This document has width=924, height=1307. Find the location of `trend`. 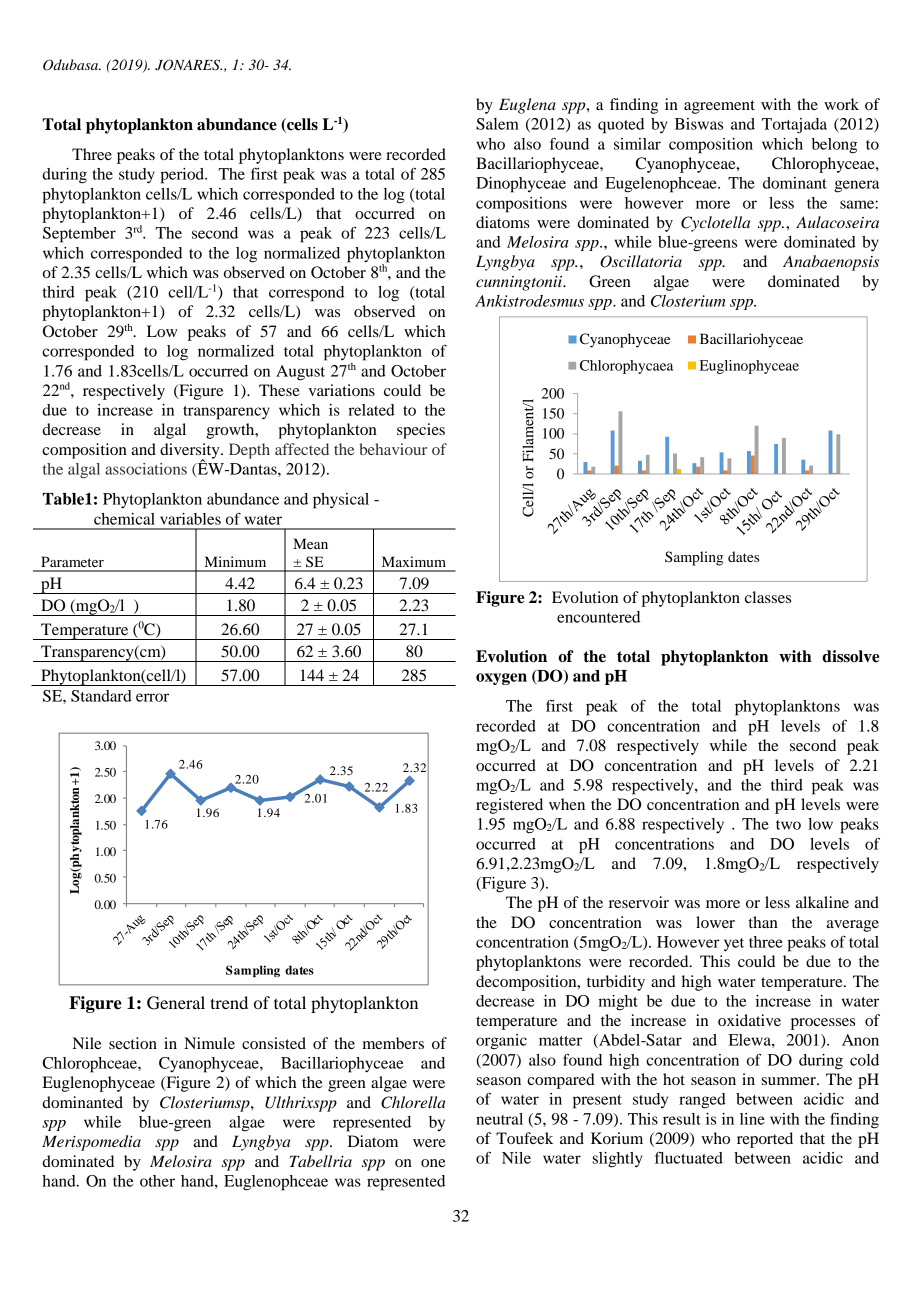

trend is located at coordinates (229, 1002).
